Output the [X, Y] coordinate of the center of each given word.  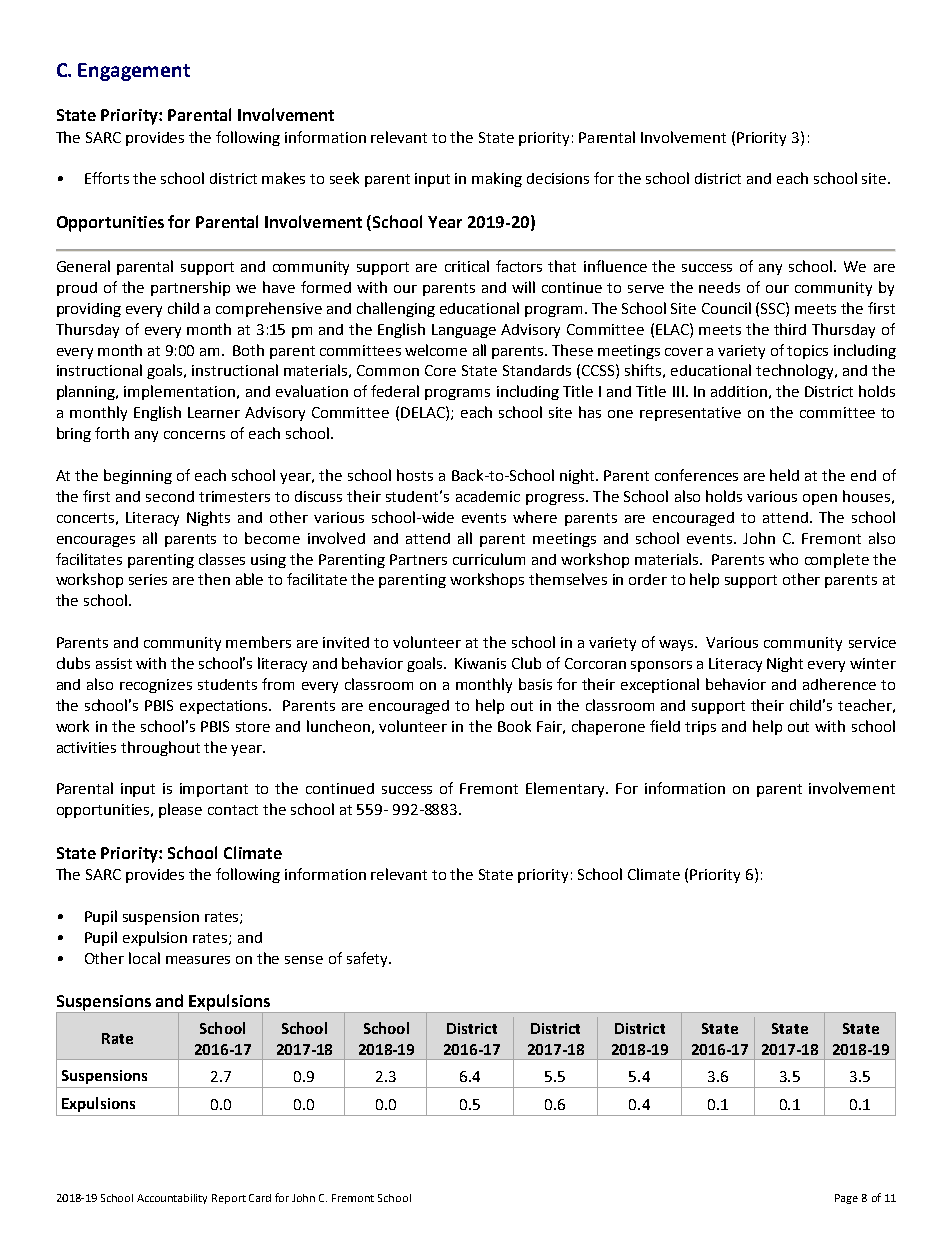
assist [114, 663]
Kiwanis [480, 663]
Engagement [134, 72]
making [497, 179]
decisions [558, 178]
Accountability [172, 1199]
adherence [839, 684]
